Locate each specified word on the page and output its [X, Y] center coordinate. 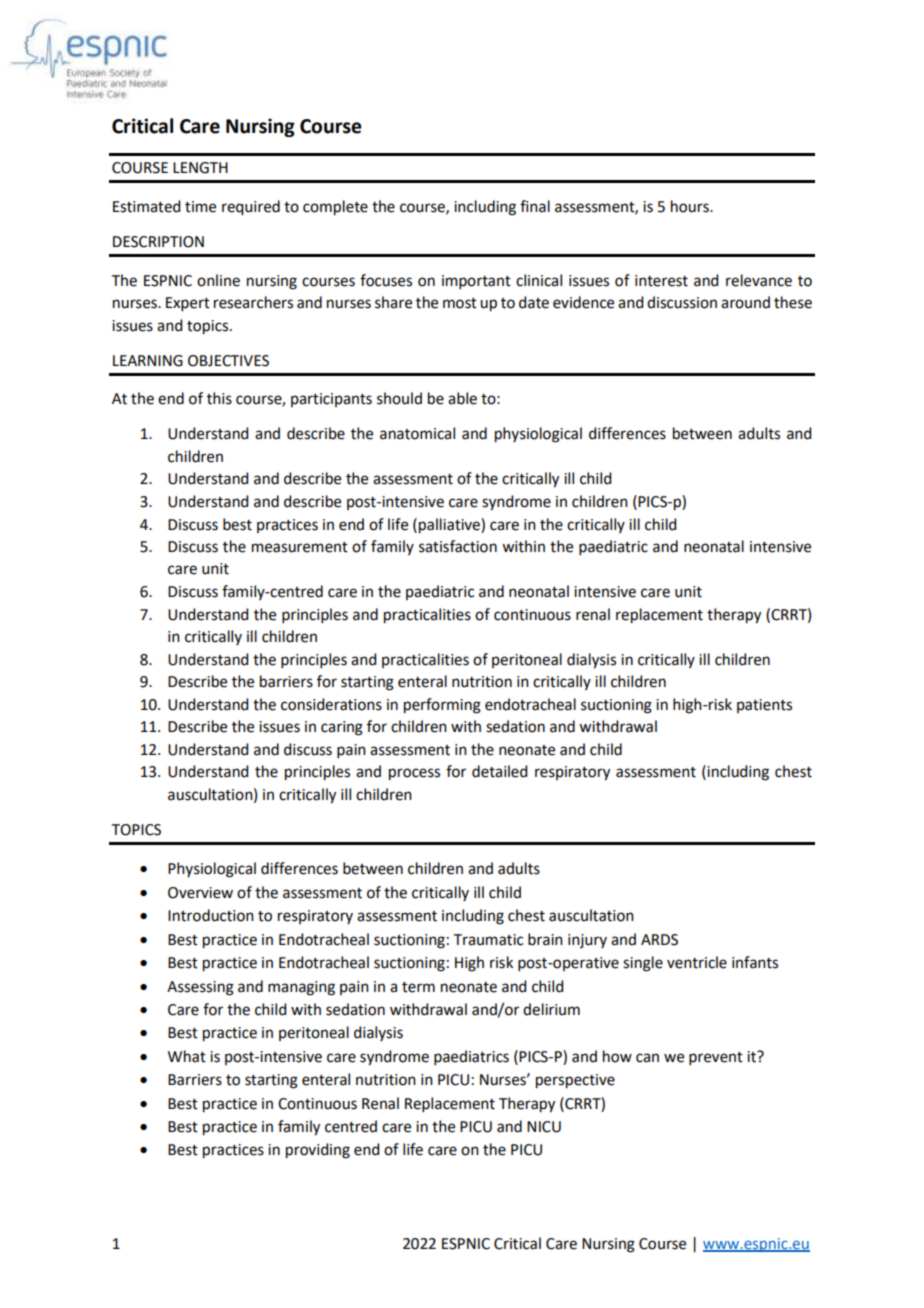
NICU [544, 1127]
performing [442, 706]
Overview [200, 893]
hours [691, 206]
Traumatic [488, 940]
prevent [716, 1058]
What [187, 1056]
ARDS [659, 940]
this [219, 398]
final [535, 206]
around [745, 302]
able [462, 398]
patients [764, 706]
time [200, 207]
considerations [331, 704]
